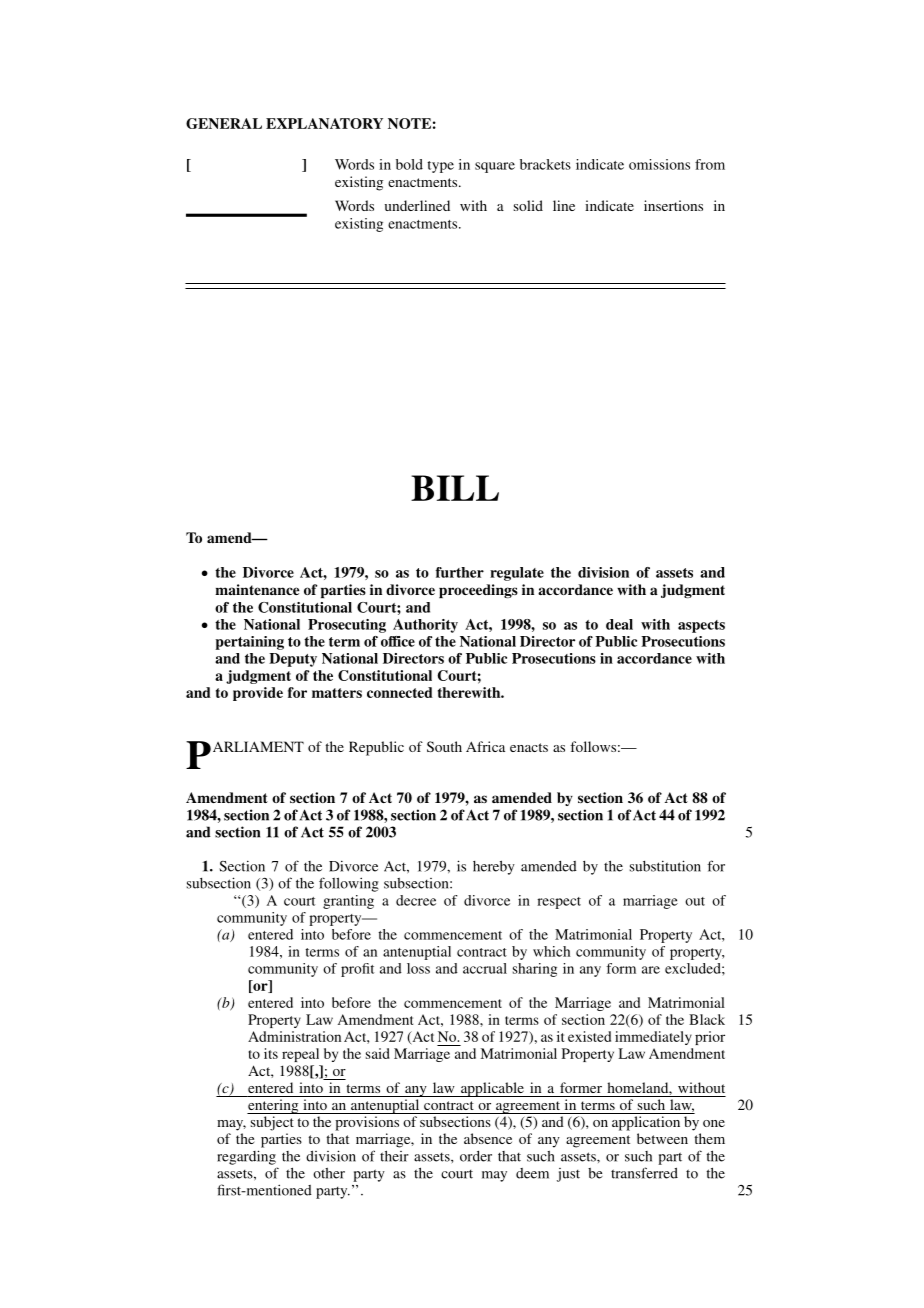 The width and height of the screenshot is (924, 1308). I want to click on Deputy, so click(293, 660).
